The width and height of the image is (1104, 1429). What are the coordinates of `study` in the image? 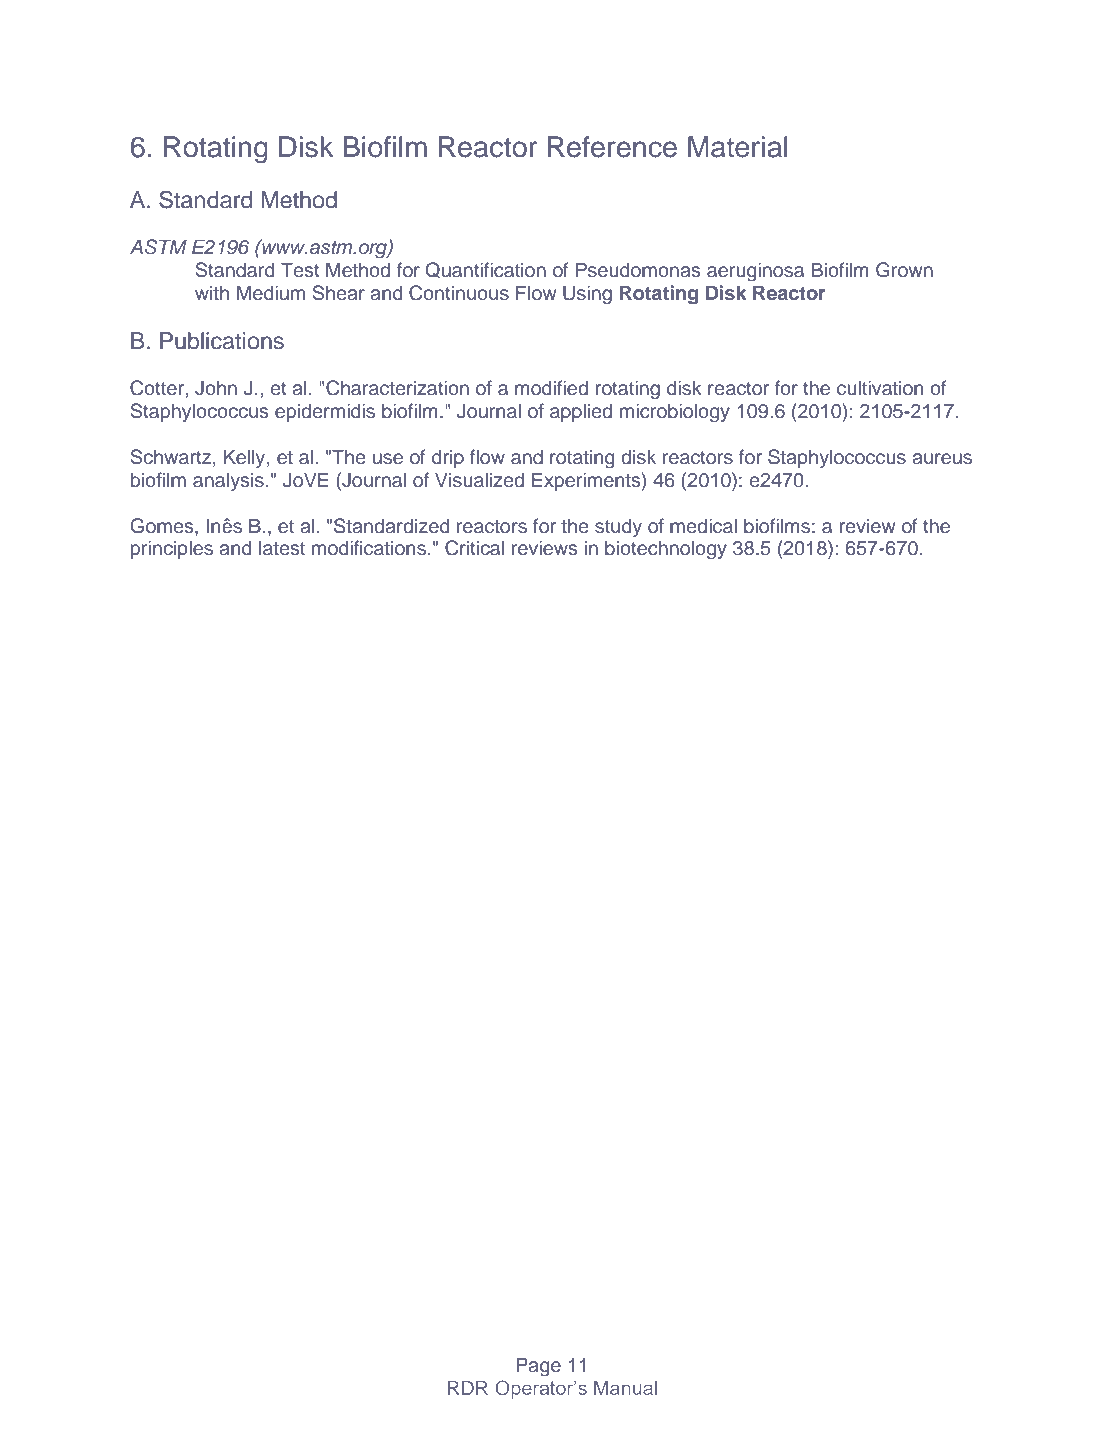 It's located at (618, 527).
